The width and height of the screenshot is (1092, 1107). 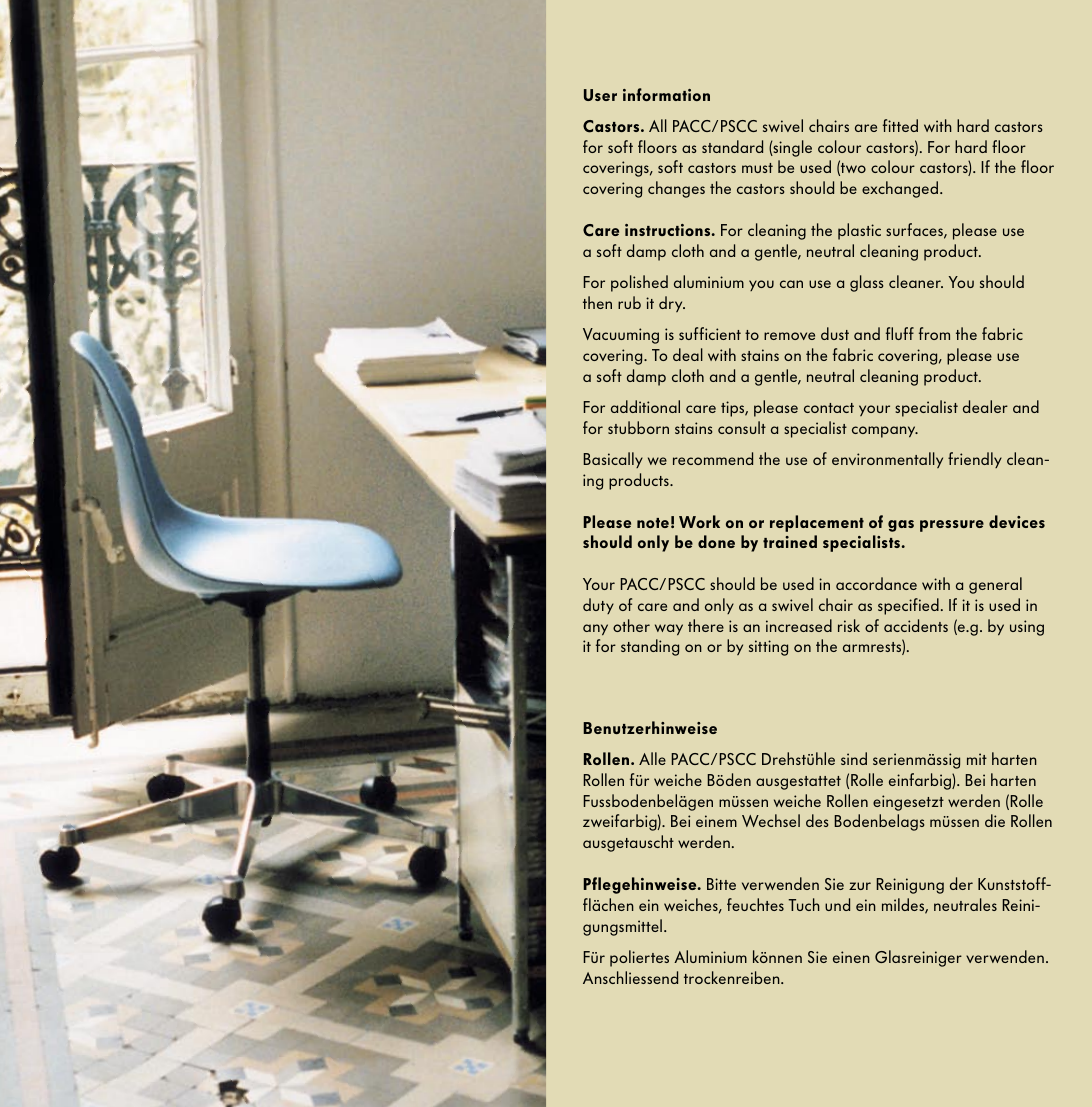 What do you see at coordinates (757, 168) in the screenshot?
I see `must` at bounding box center [757, 168].
